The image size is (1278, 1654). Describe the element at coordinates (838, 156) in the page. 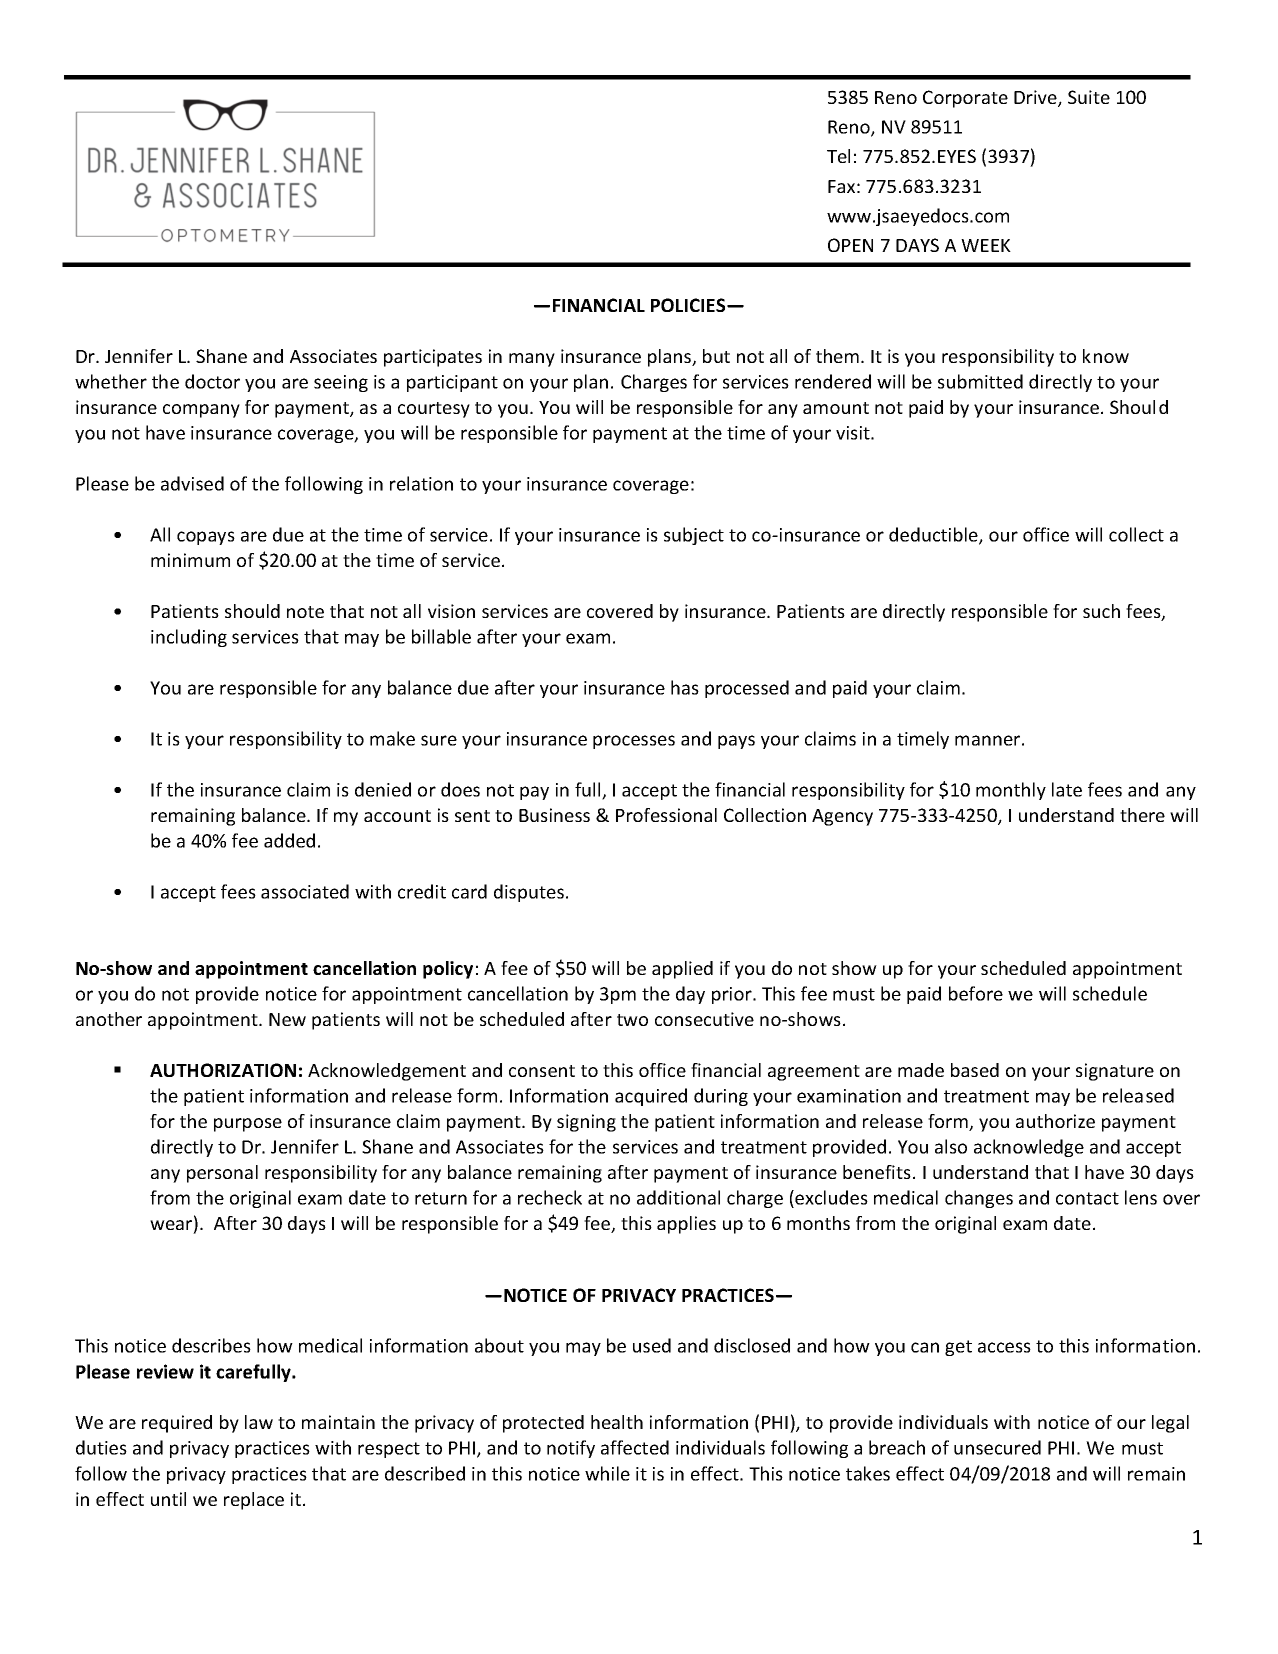

I see `Tel` at that location.
